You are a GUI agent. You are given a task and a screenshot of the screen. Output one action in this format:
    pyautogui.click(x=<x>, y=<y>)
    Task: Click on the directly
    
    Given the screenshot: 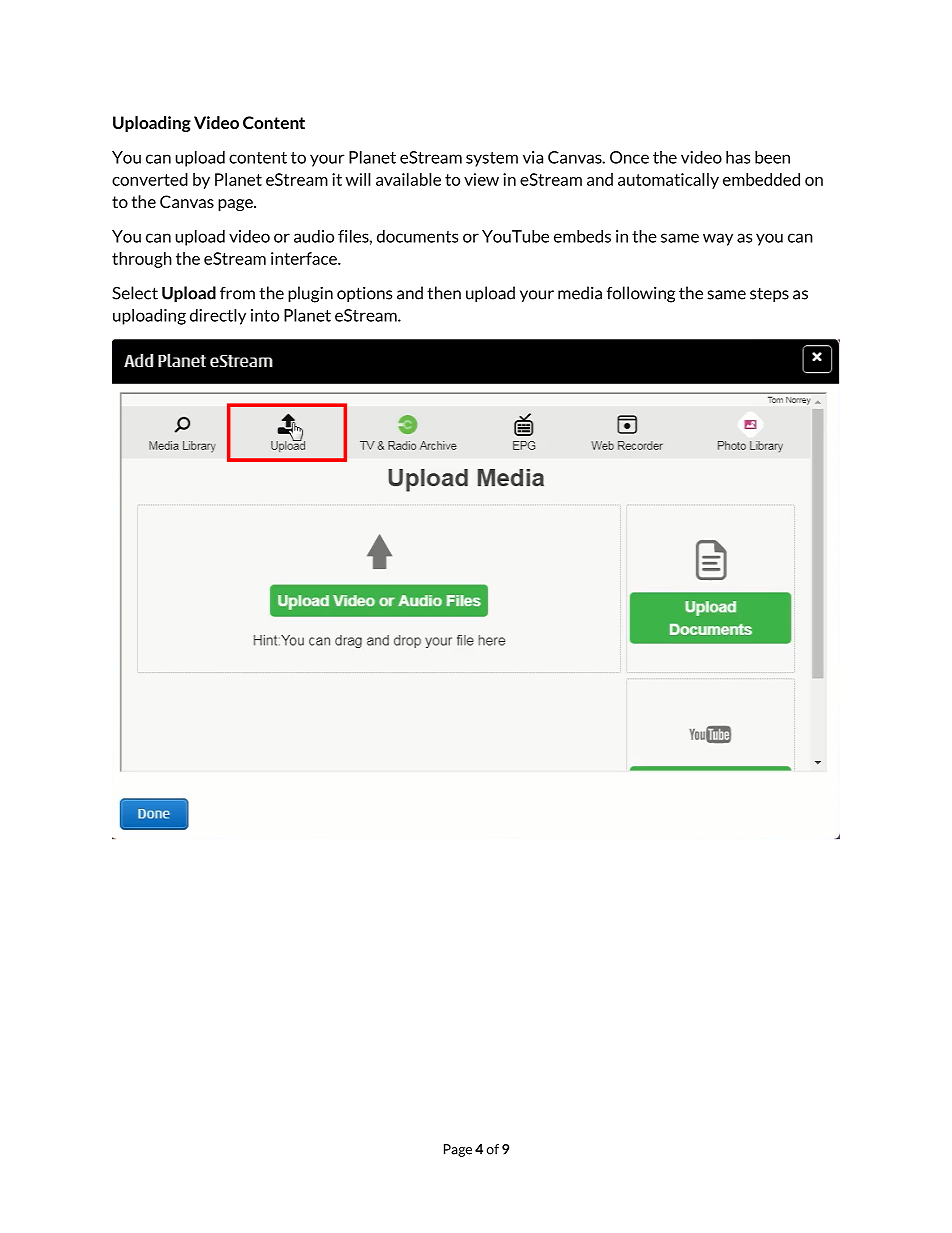 What is the action you would take?
    pyautogui.click(x=218, y=317)
